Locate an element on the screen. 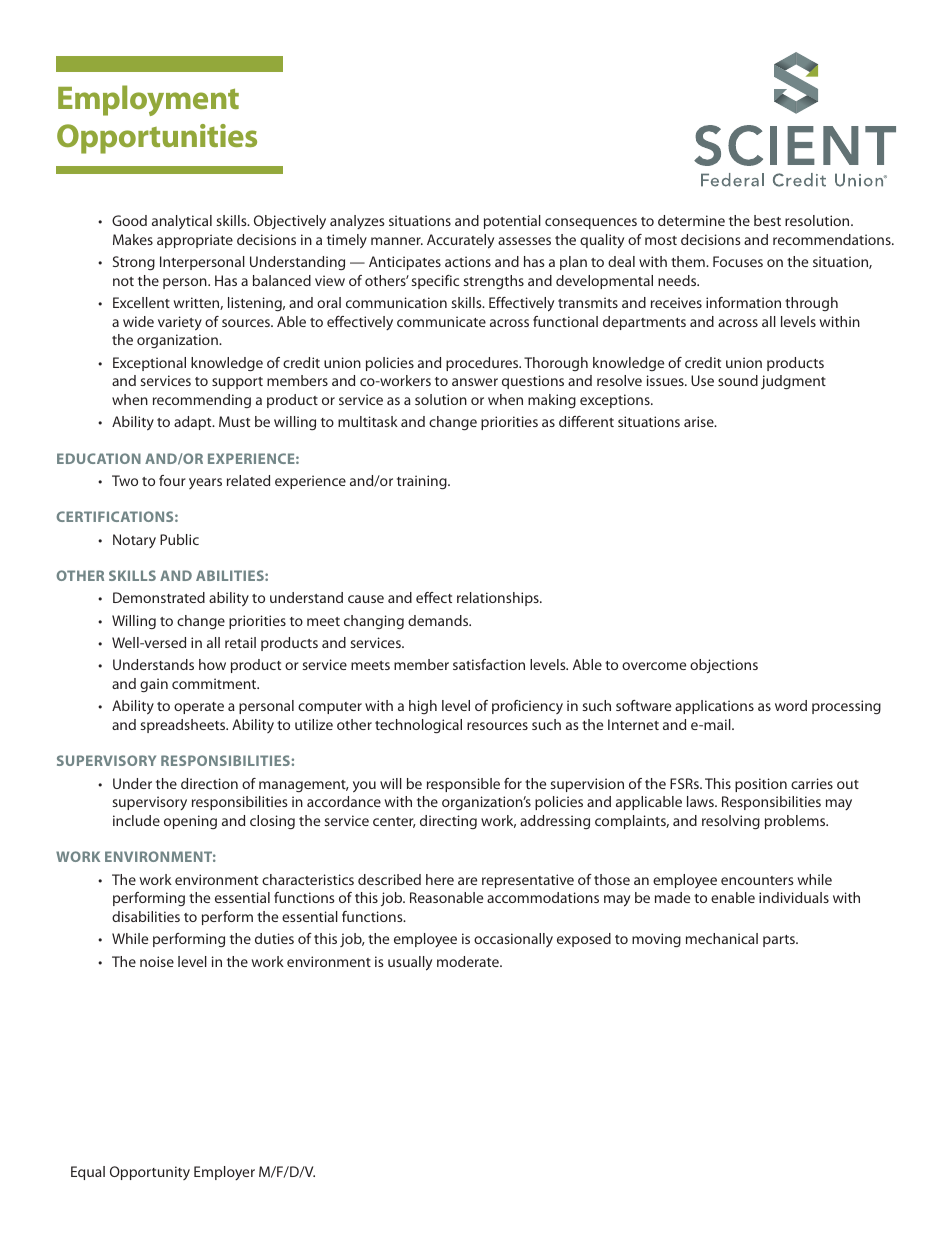 The height and width of the screenshot is (1233, 952). demands is located at coordinates (439, 620).
